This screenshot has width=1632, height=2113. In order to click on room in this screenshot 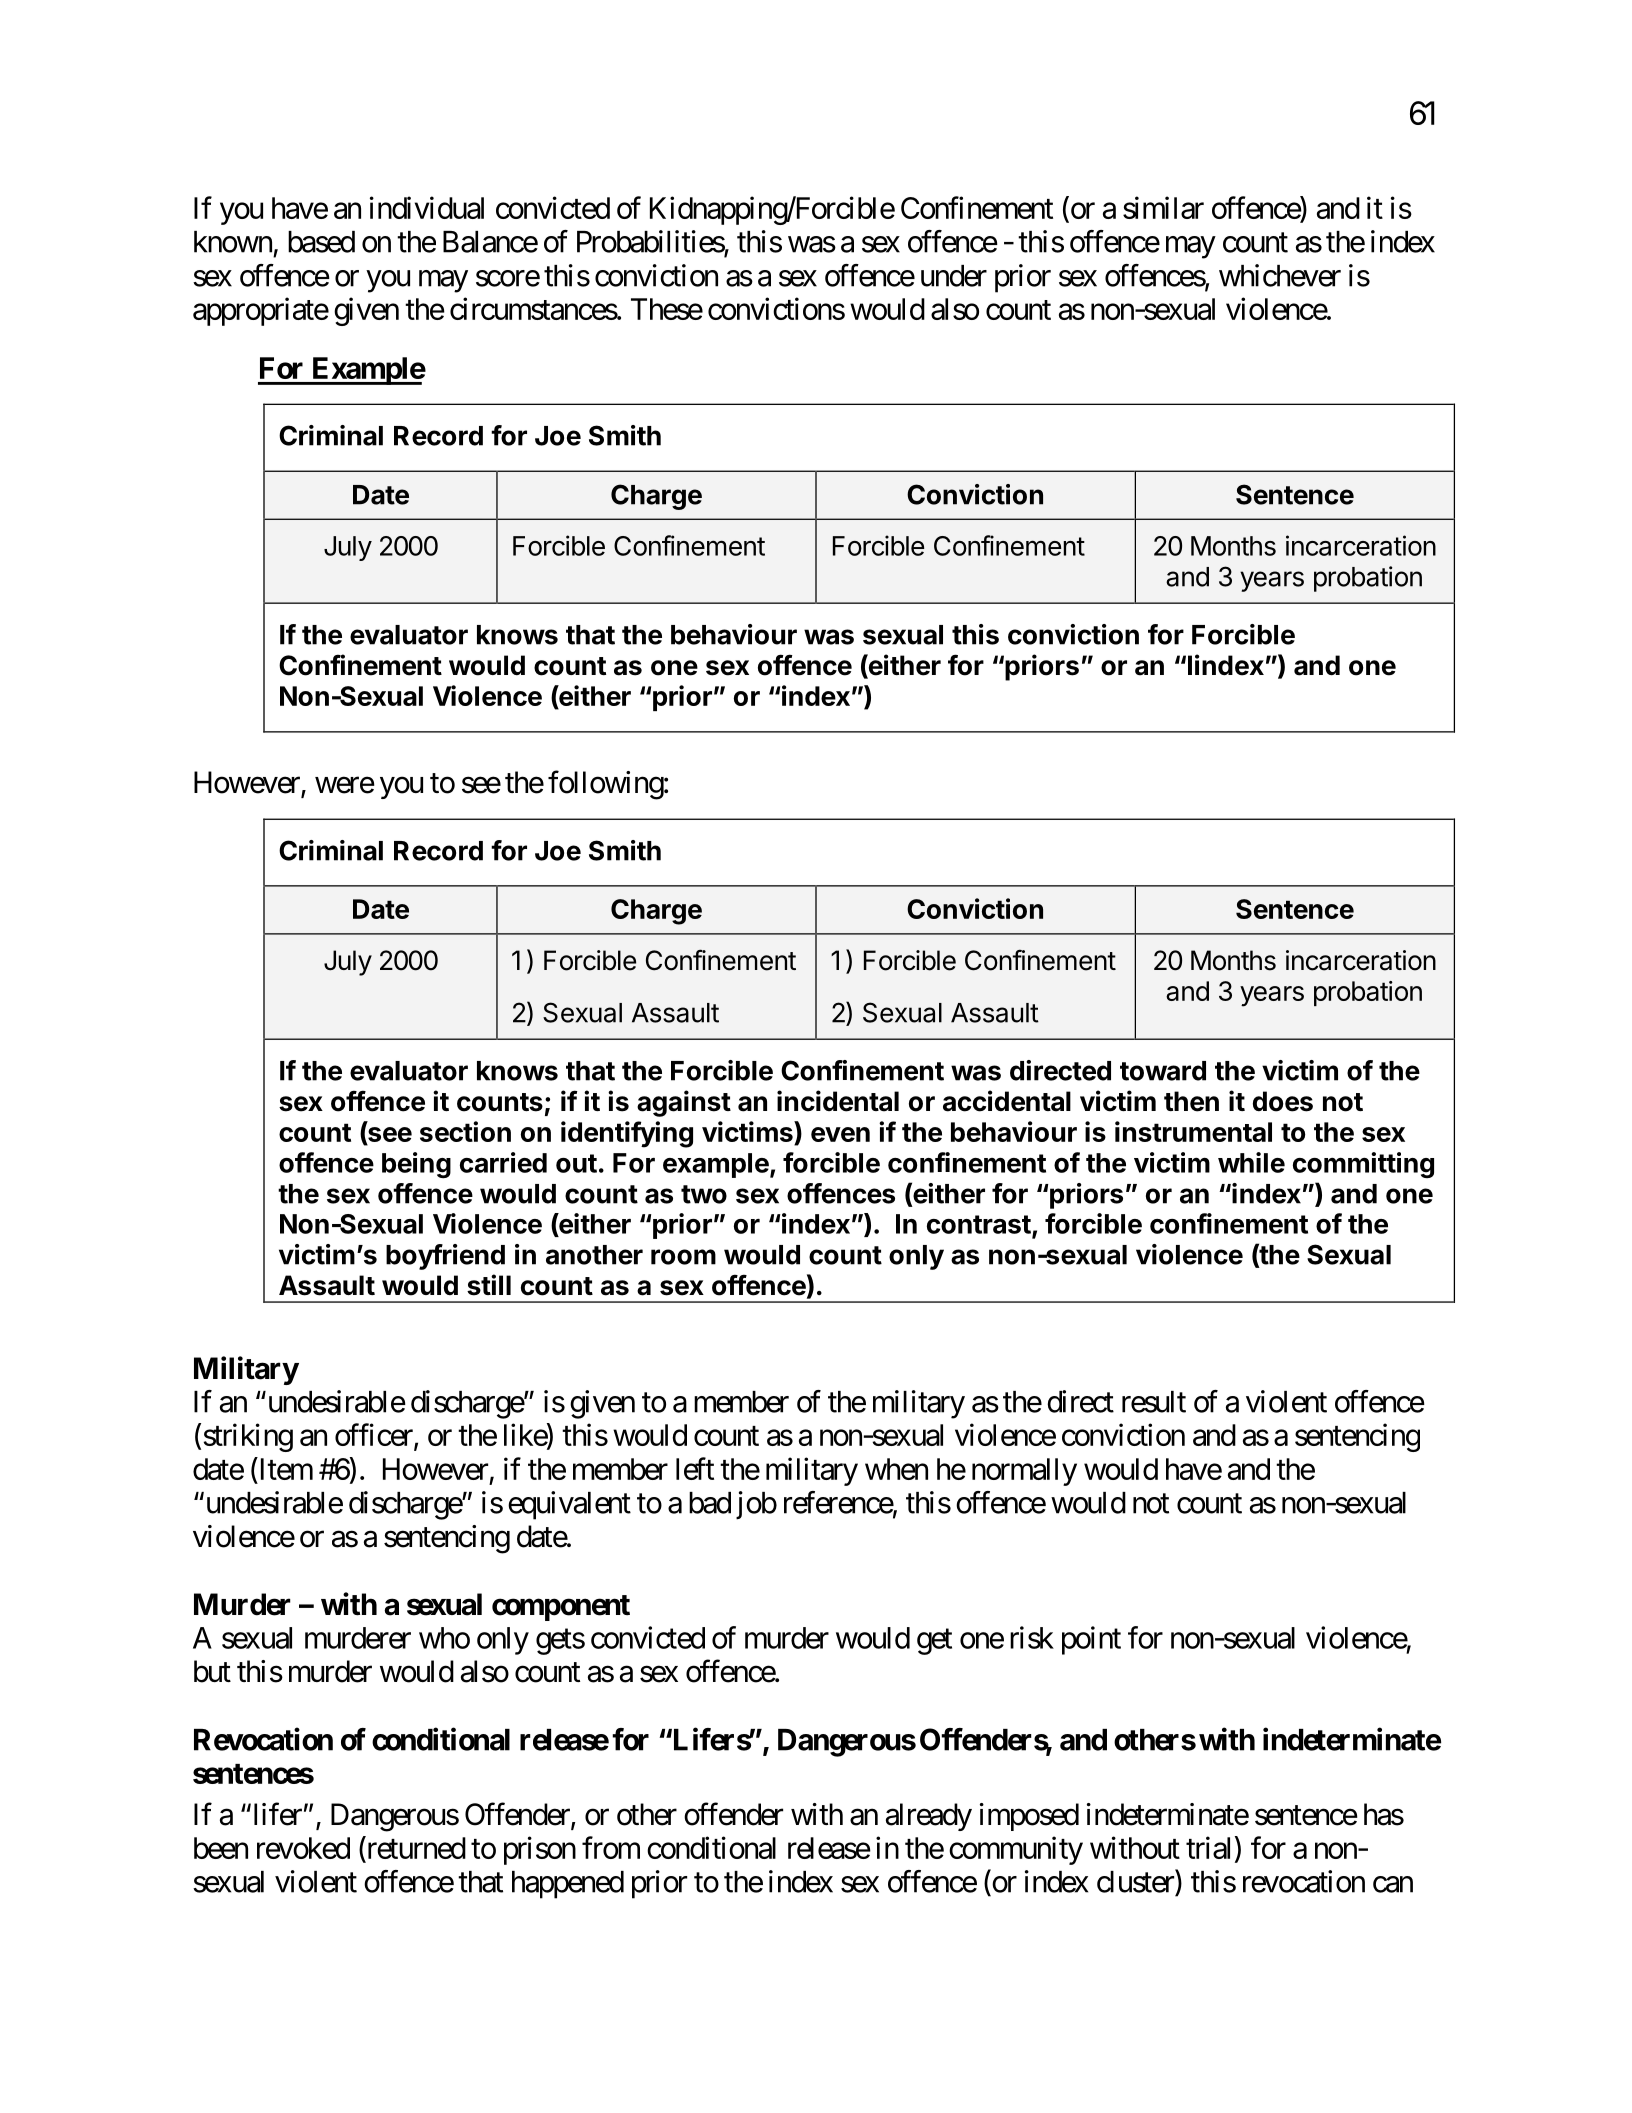, I will do `click(683, 1257)`.
